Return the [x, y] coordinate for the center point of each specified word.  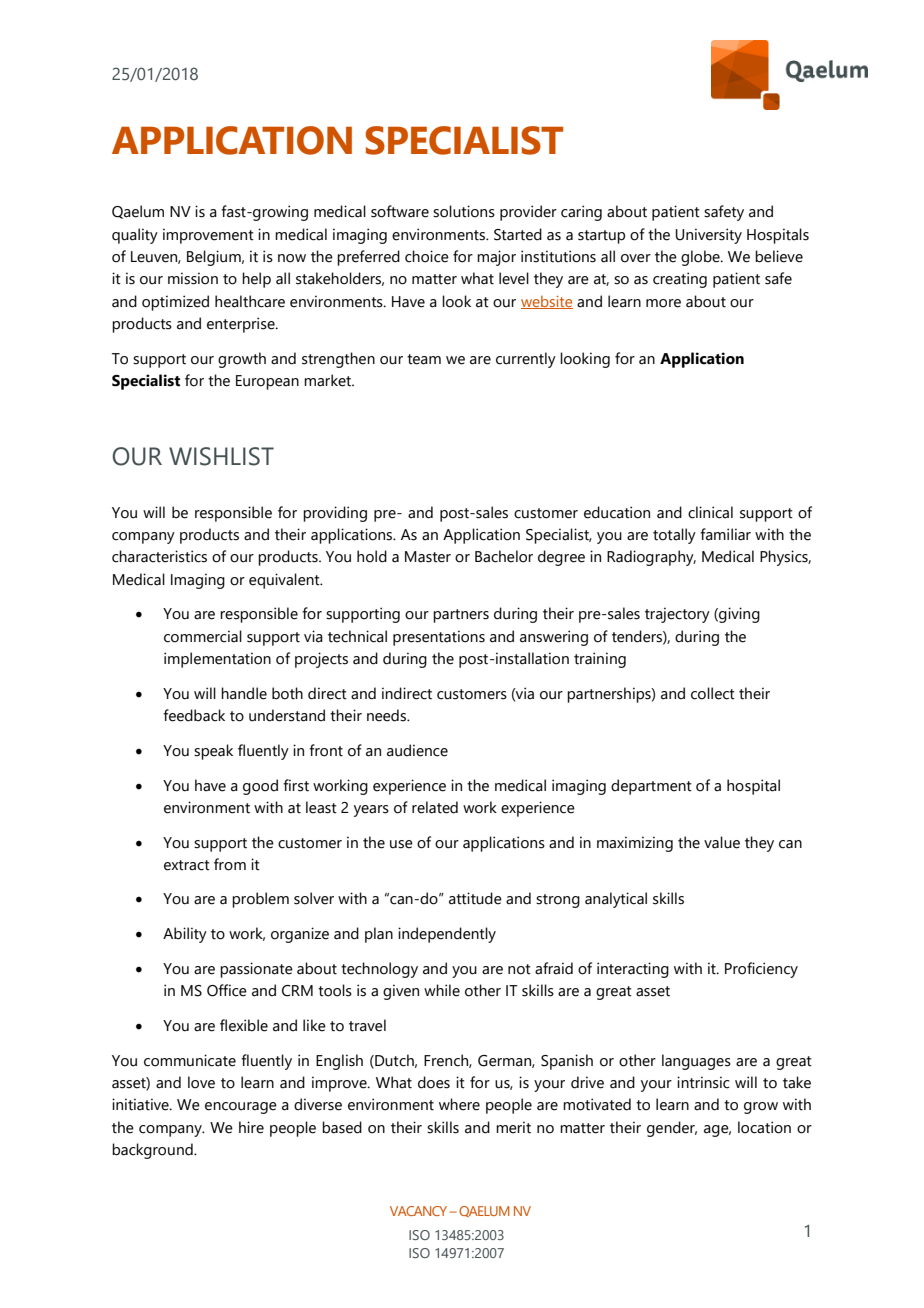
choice [427, 256]
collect [713, 693]
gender [672, 1129]
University [709, 236]
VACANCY [418, 1211]
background [153, 1151]
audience [417, 750]
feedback [194, 715]
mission [193, 278]
